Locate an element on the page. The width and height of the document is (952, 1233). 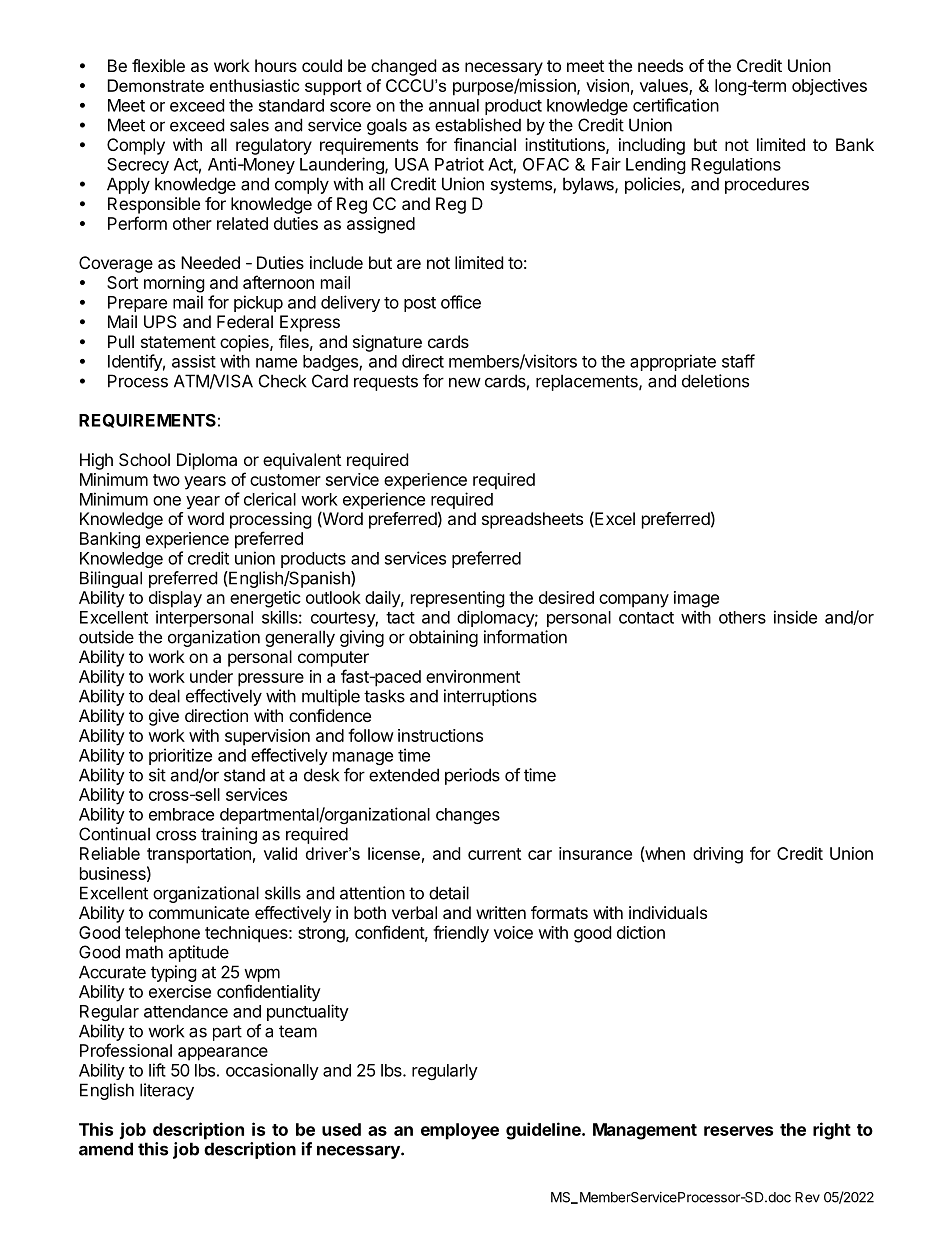
annual is located at coordinates (454, 105).
